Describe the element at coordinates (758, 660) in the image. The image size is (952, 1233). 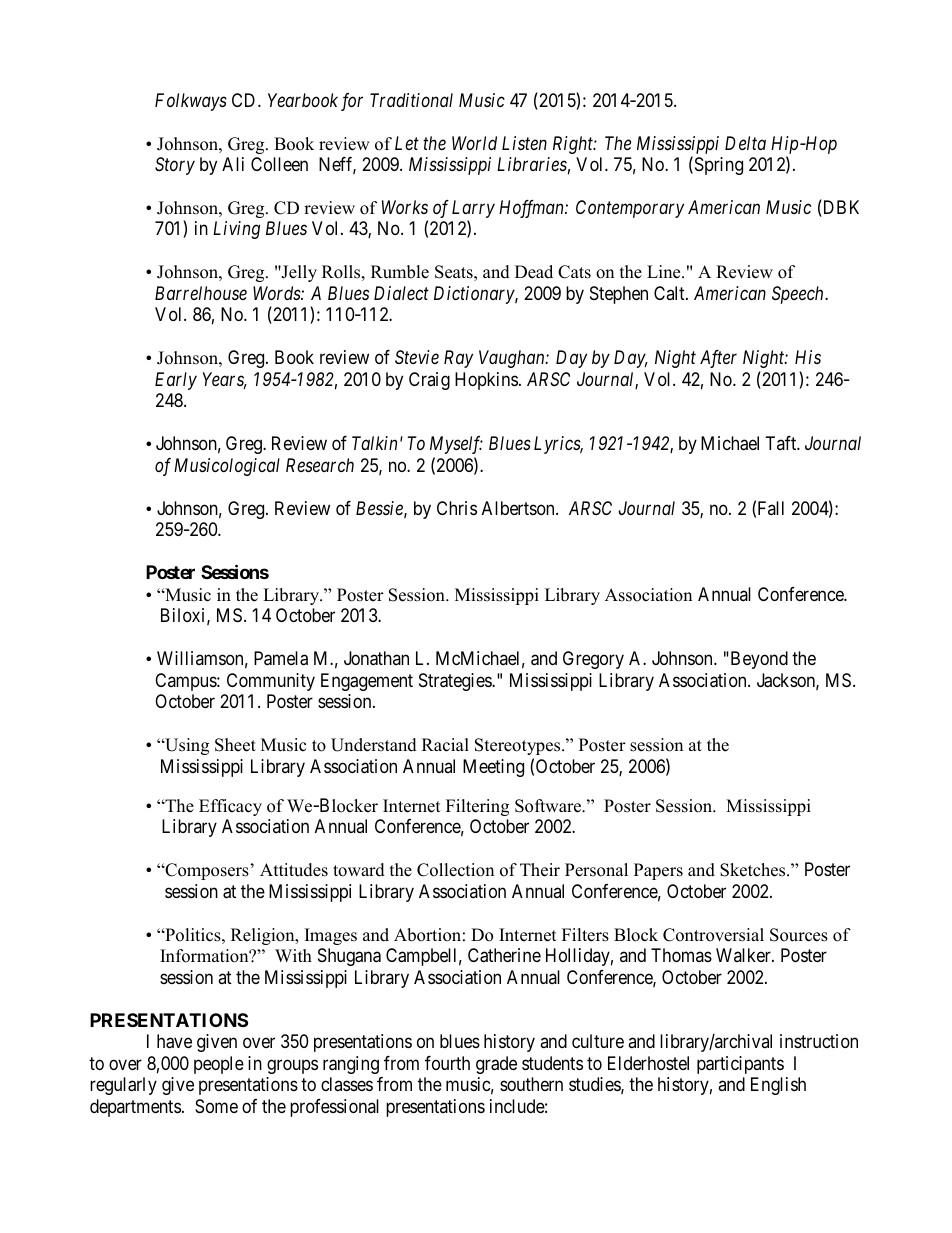
I see `Beyond` at that location.
